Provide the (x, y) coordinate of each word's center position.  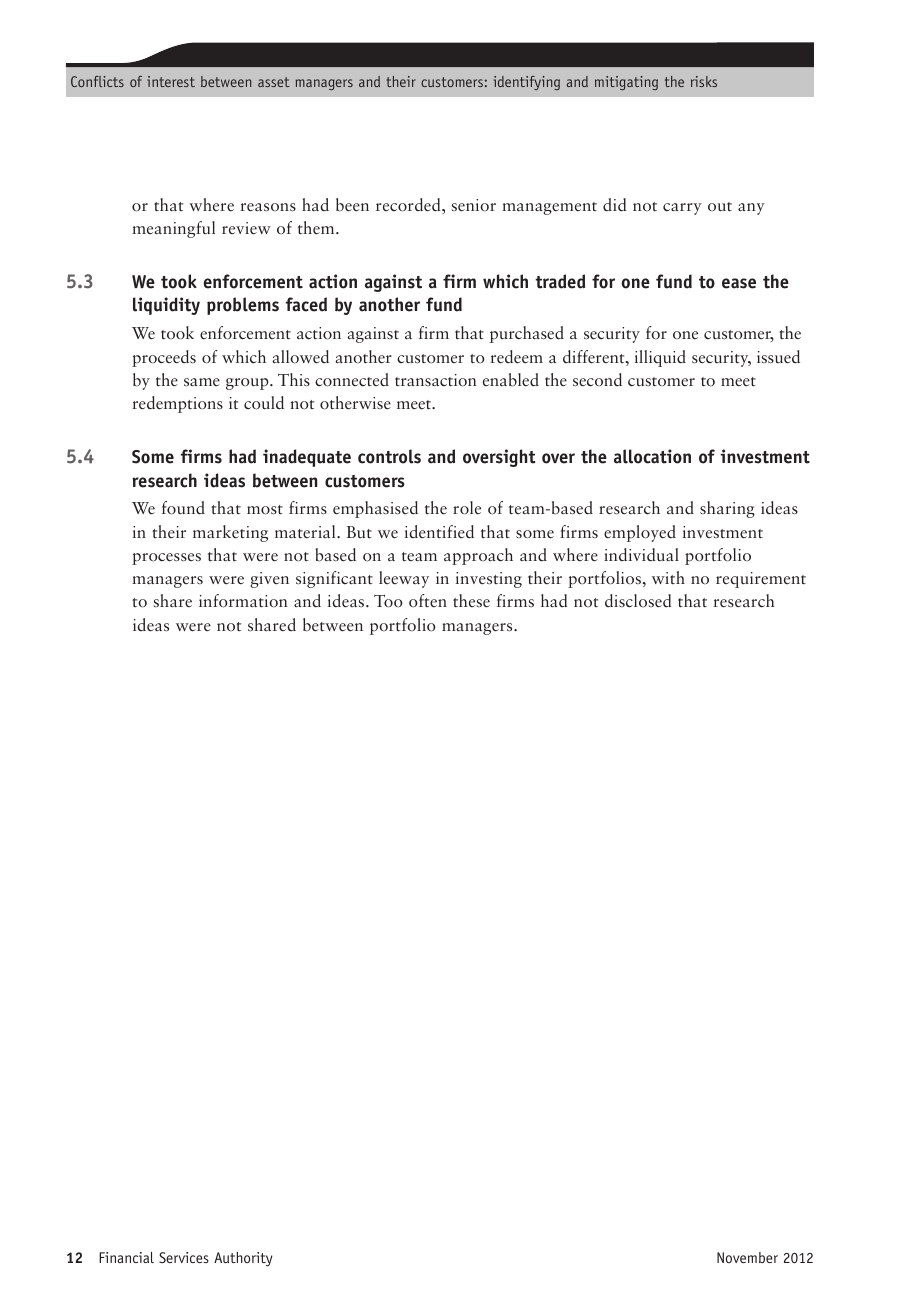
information (243, 601)
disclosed (638, 601)
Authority (243, 1259)
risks (704, 81)
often (428, 601)
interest (171, 81)
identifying (526, 83)
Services (184, 1257)
